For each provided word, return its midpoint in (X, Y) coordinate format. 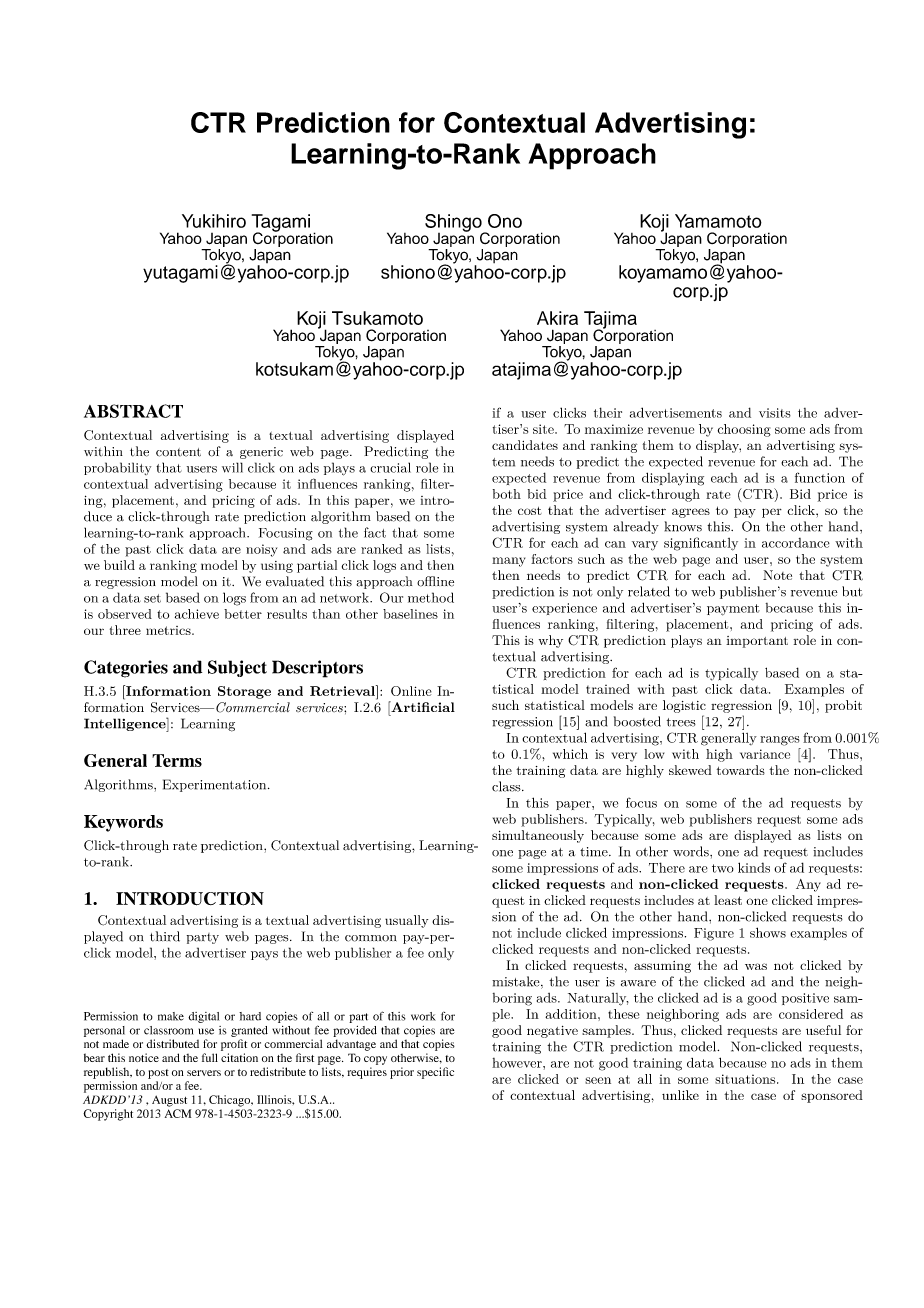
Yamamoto (718, 221)
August (169, 1101)
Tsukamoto (377, 318)
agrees (691, 513)
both (507, 494)
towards (741, 770)
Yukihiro (214, 221)
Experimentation (216, 785)
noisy (261, 550)
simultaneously (538, 836)
